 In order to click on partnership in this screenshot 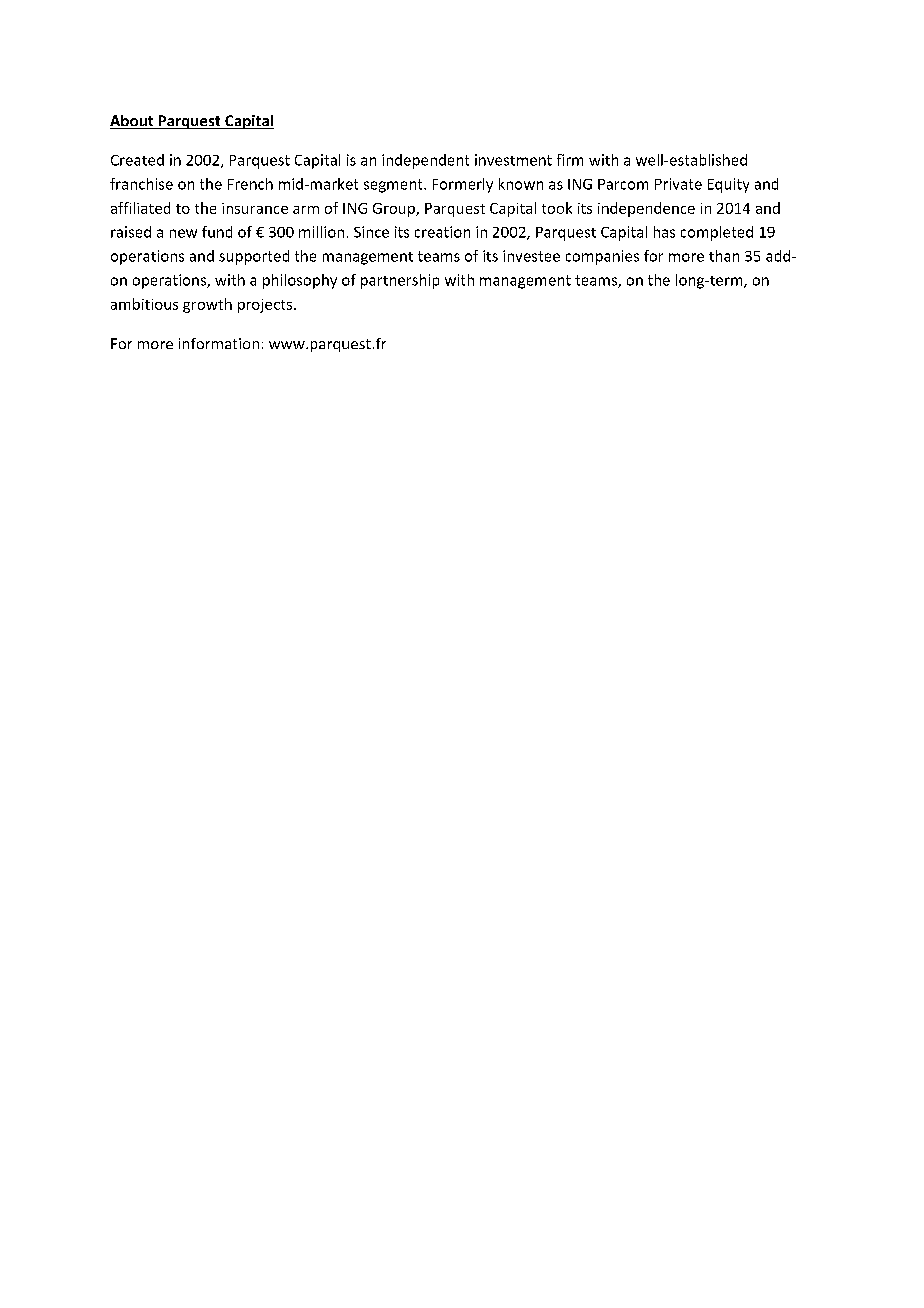, I will do `click(400, 281)`.
